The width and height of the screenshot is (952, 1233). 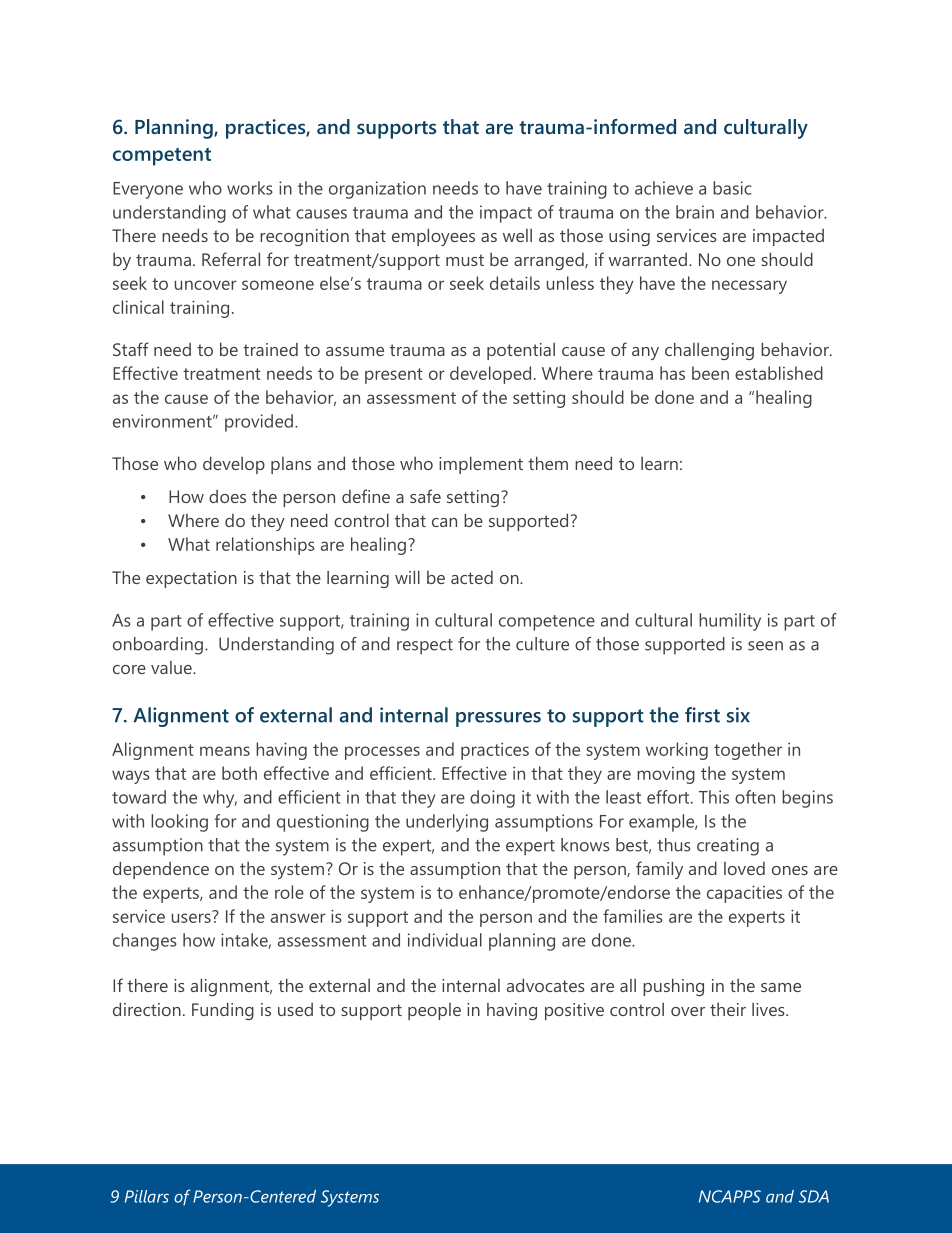 I want to click on basic, so click(x=732, y=188).
